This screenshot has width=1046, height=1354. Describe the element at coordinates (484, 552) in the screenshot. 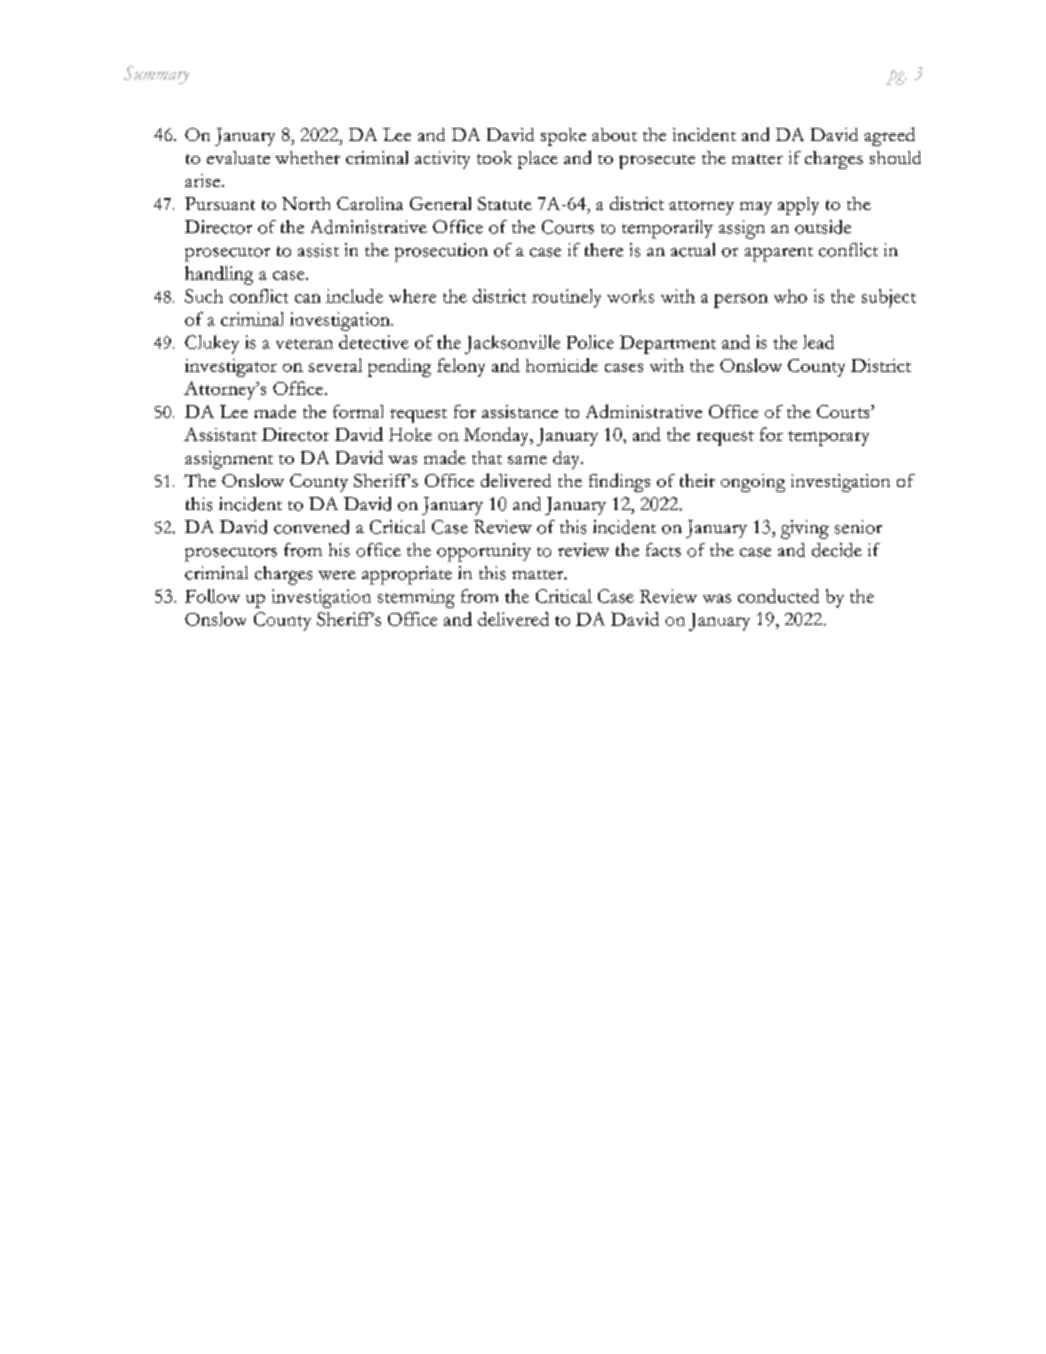

I see `opportunity` at that location.
